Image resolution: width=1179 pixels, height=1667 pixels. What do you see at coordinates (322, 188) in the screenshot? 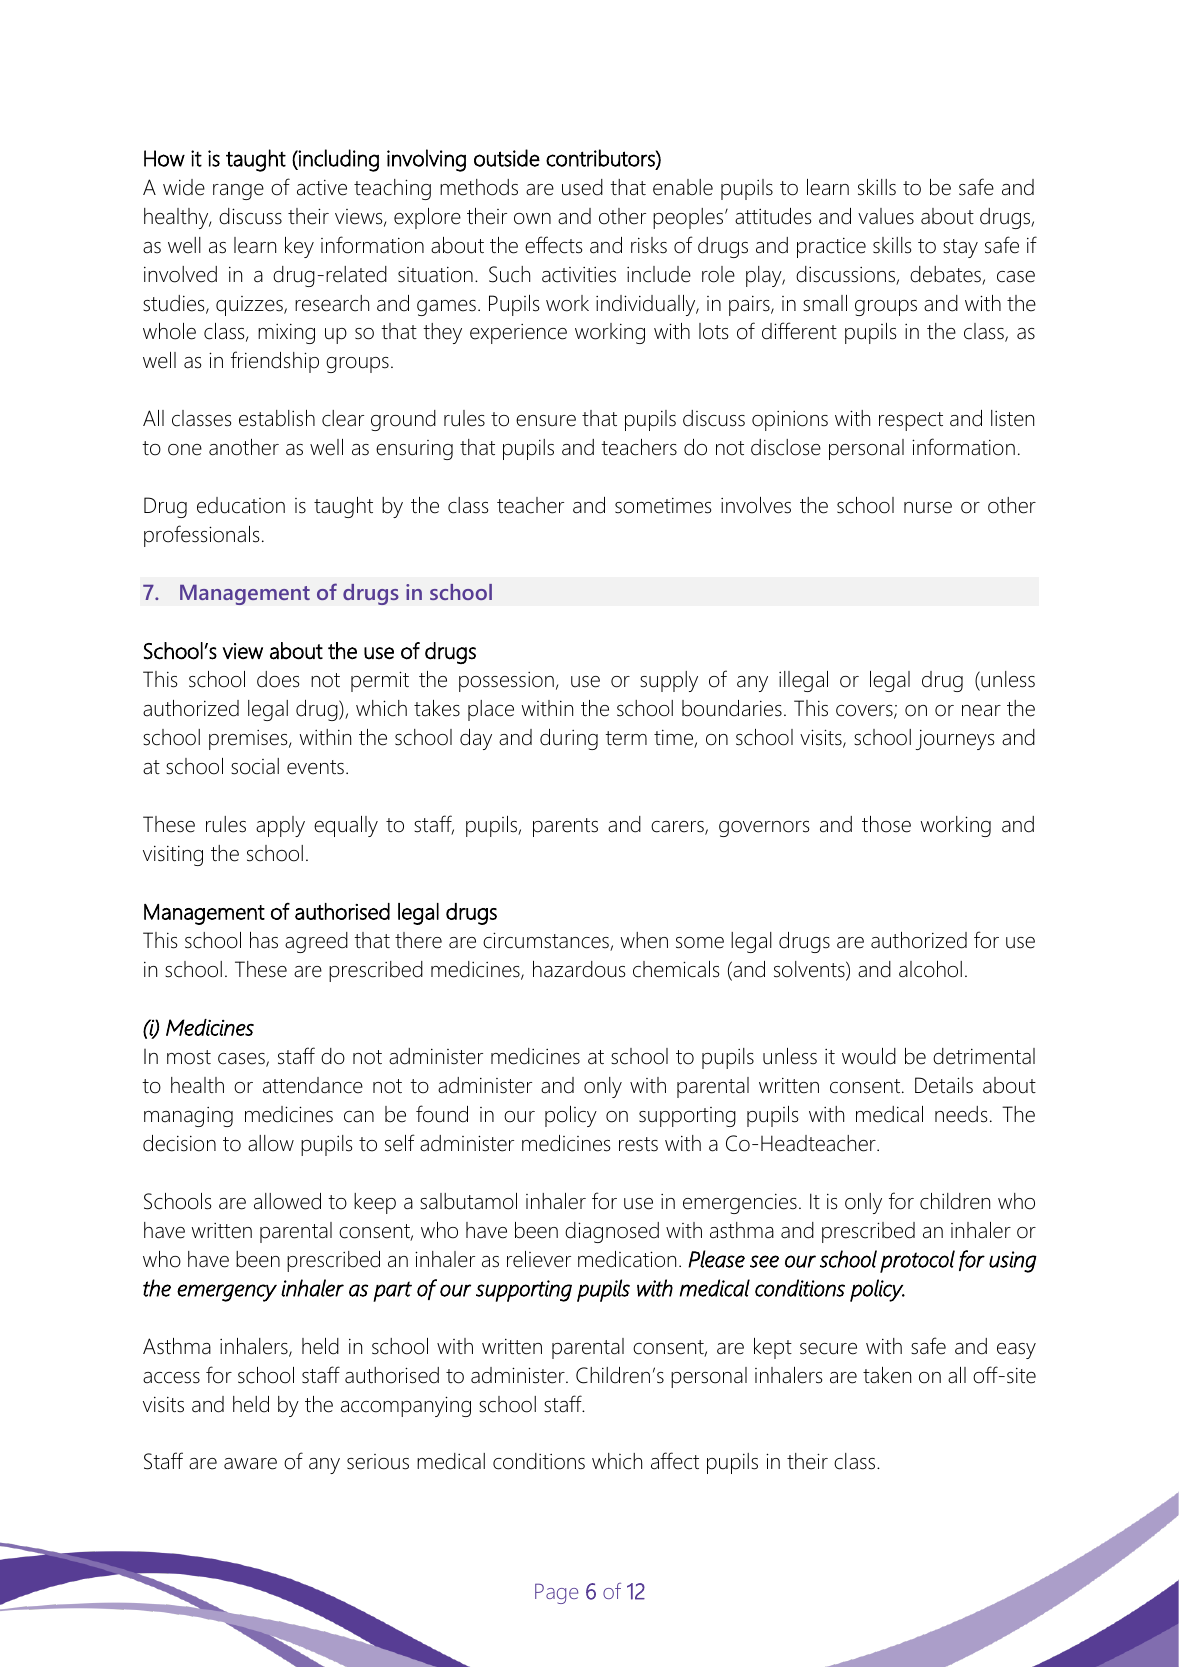
I see `active` at bounding box center [322, 188].
